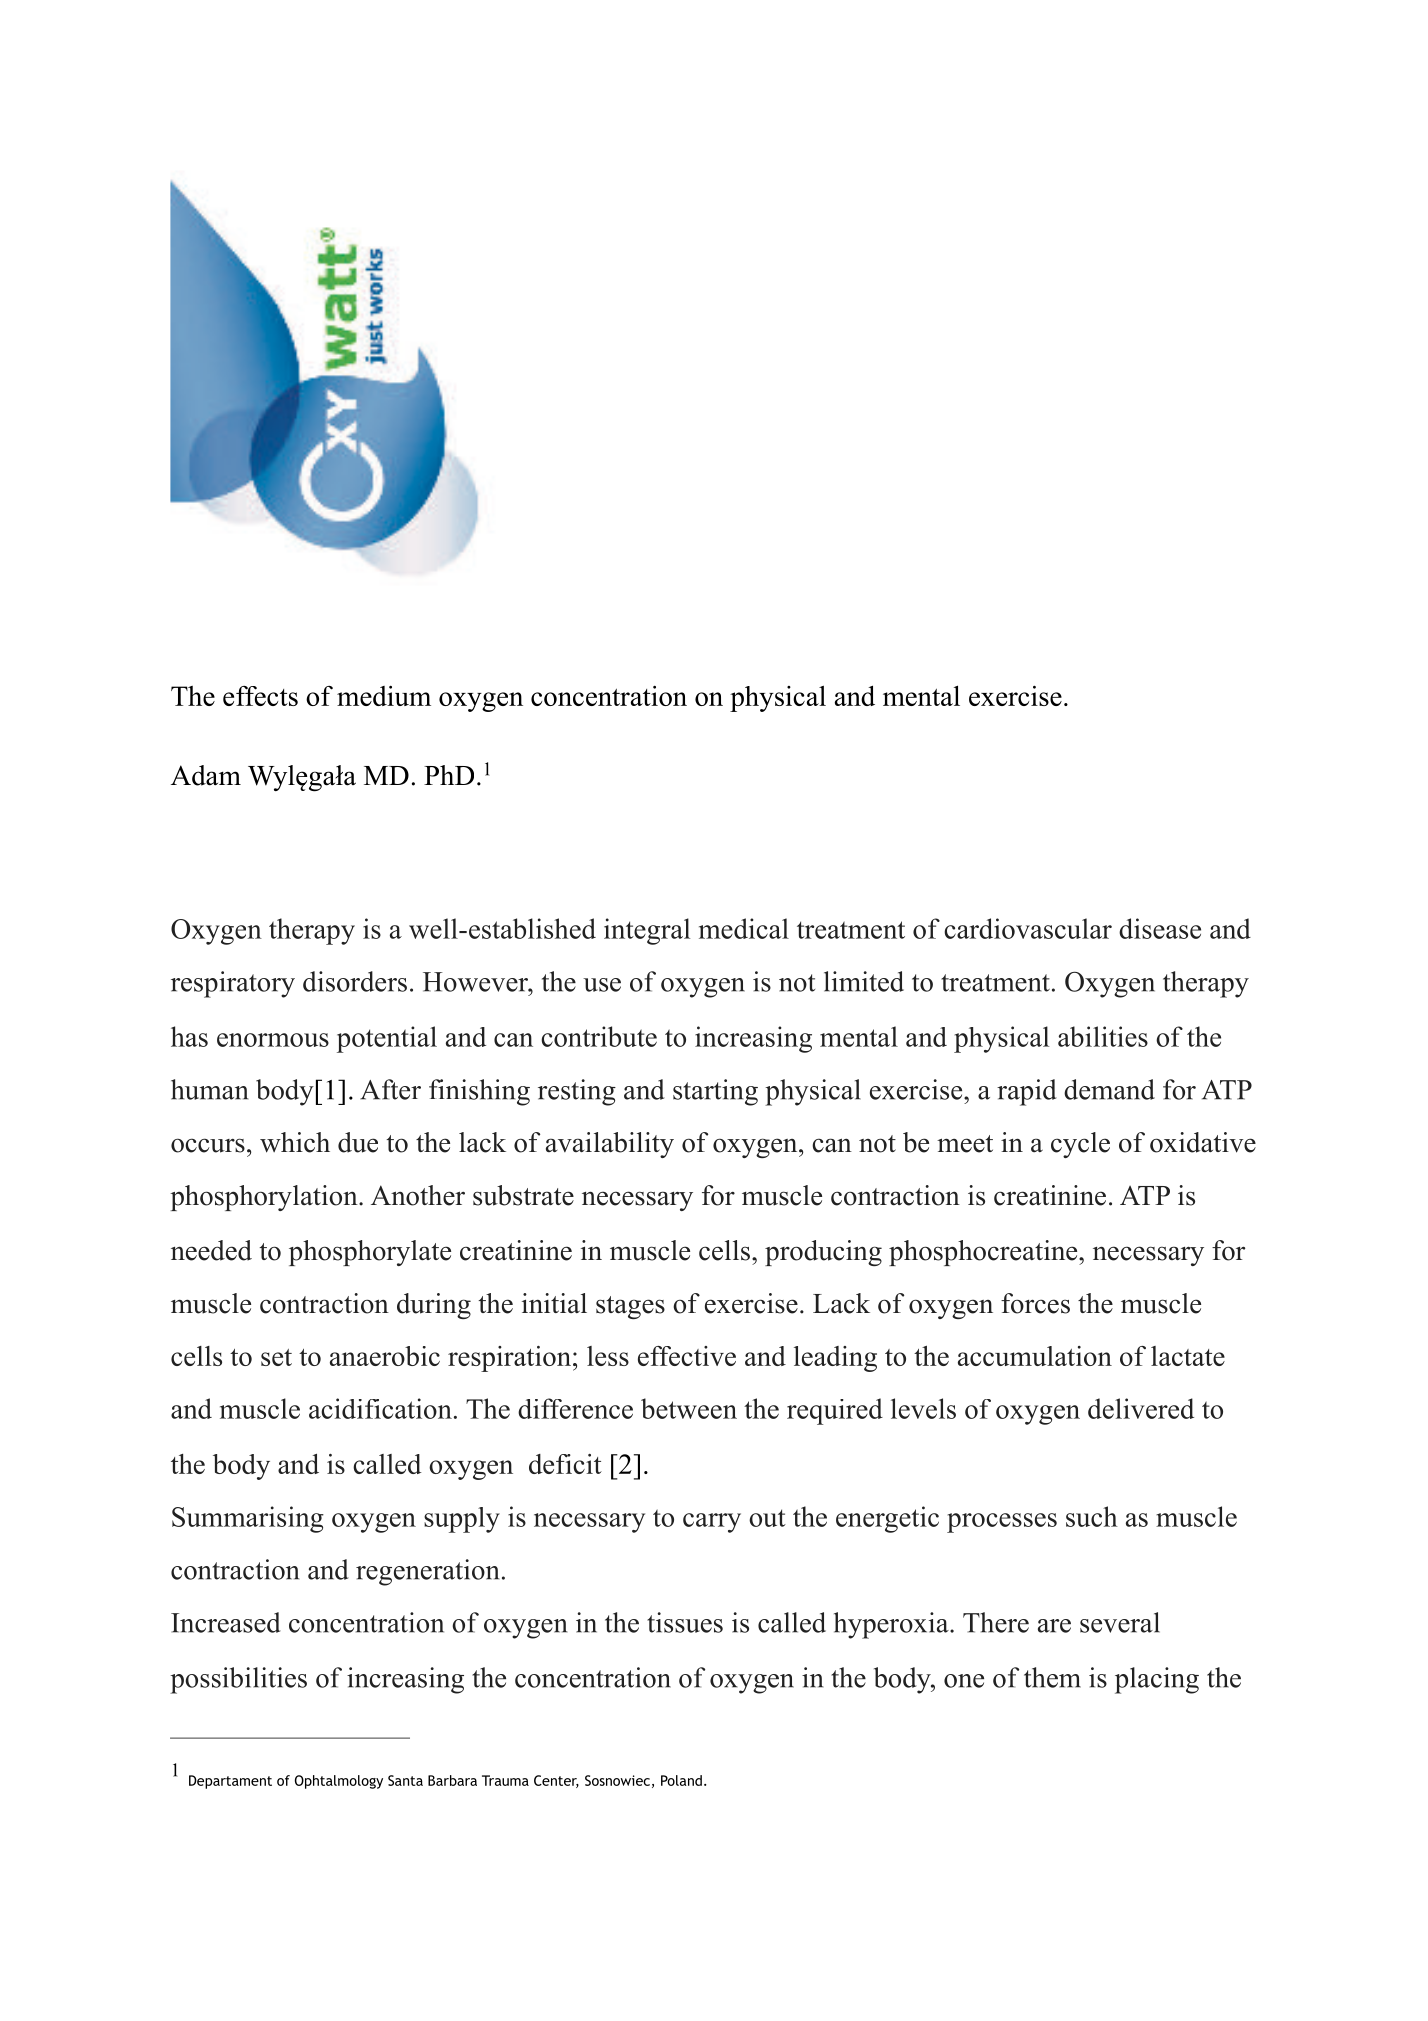  I want to click on delivered, so click(1141, 1408).
